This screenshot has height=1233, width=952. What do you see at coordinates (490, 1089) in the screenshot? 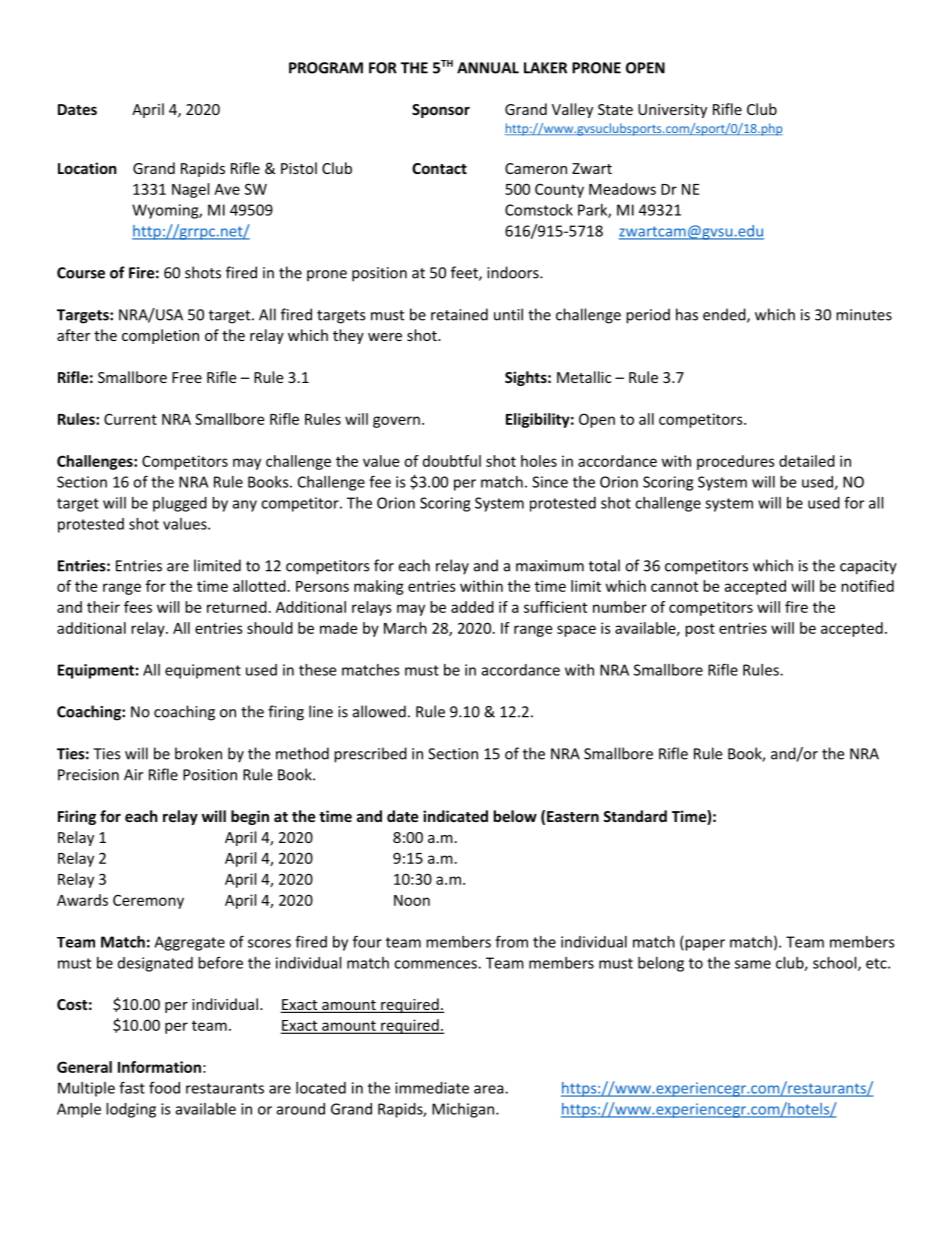
I see `area` at bounding box center [490, 1089].
